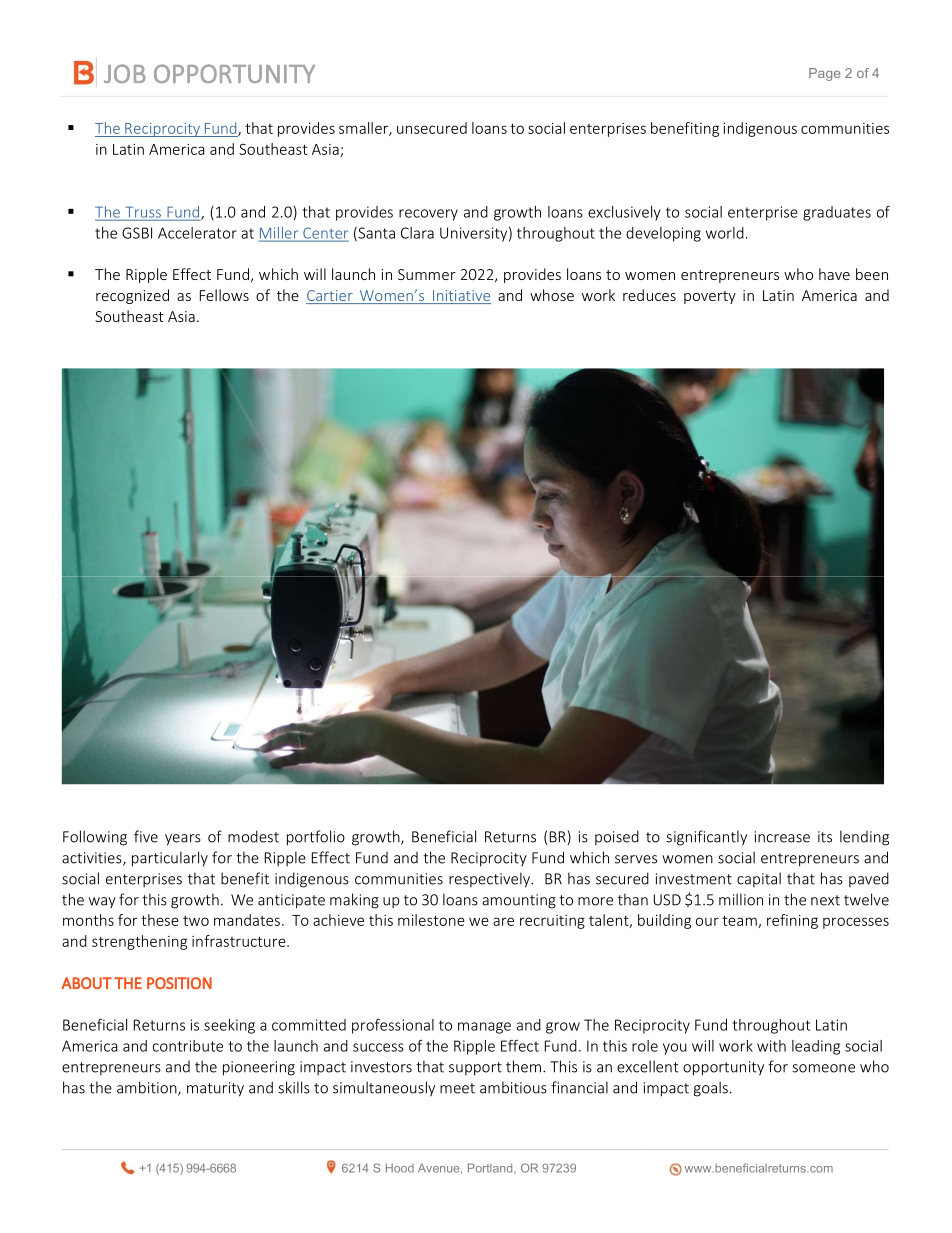  What do you see at coordinates (649, 295) in the screenshot?
I see `reduces` at bounding box center [649, 295].
